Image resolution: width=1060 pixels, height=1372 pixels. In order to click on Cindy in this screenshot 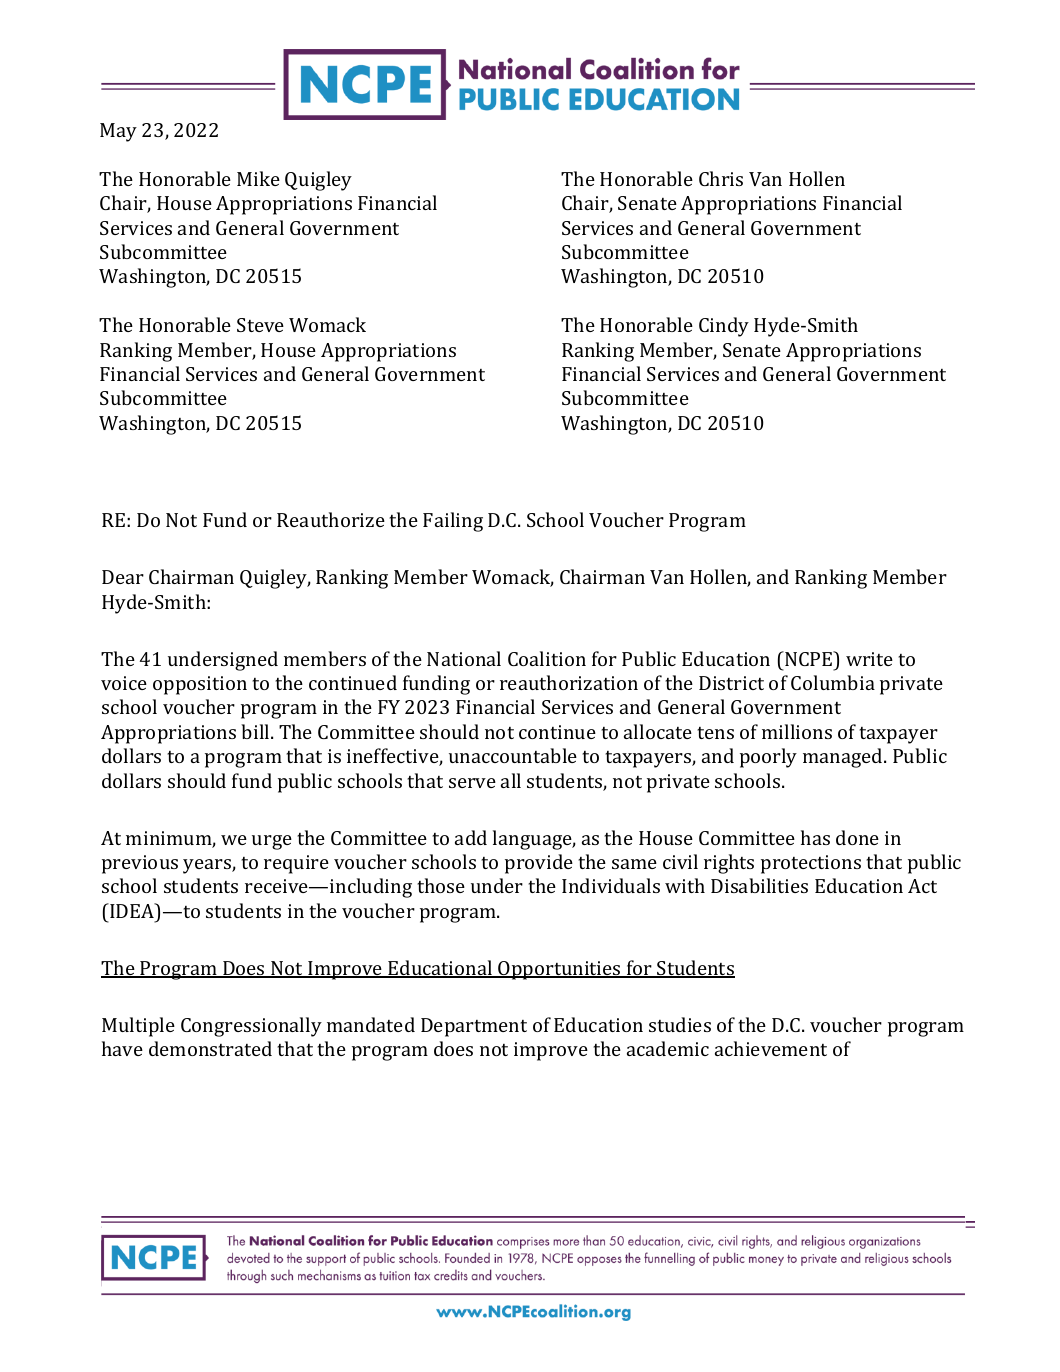, I will do `click(724, 327)`.
